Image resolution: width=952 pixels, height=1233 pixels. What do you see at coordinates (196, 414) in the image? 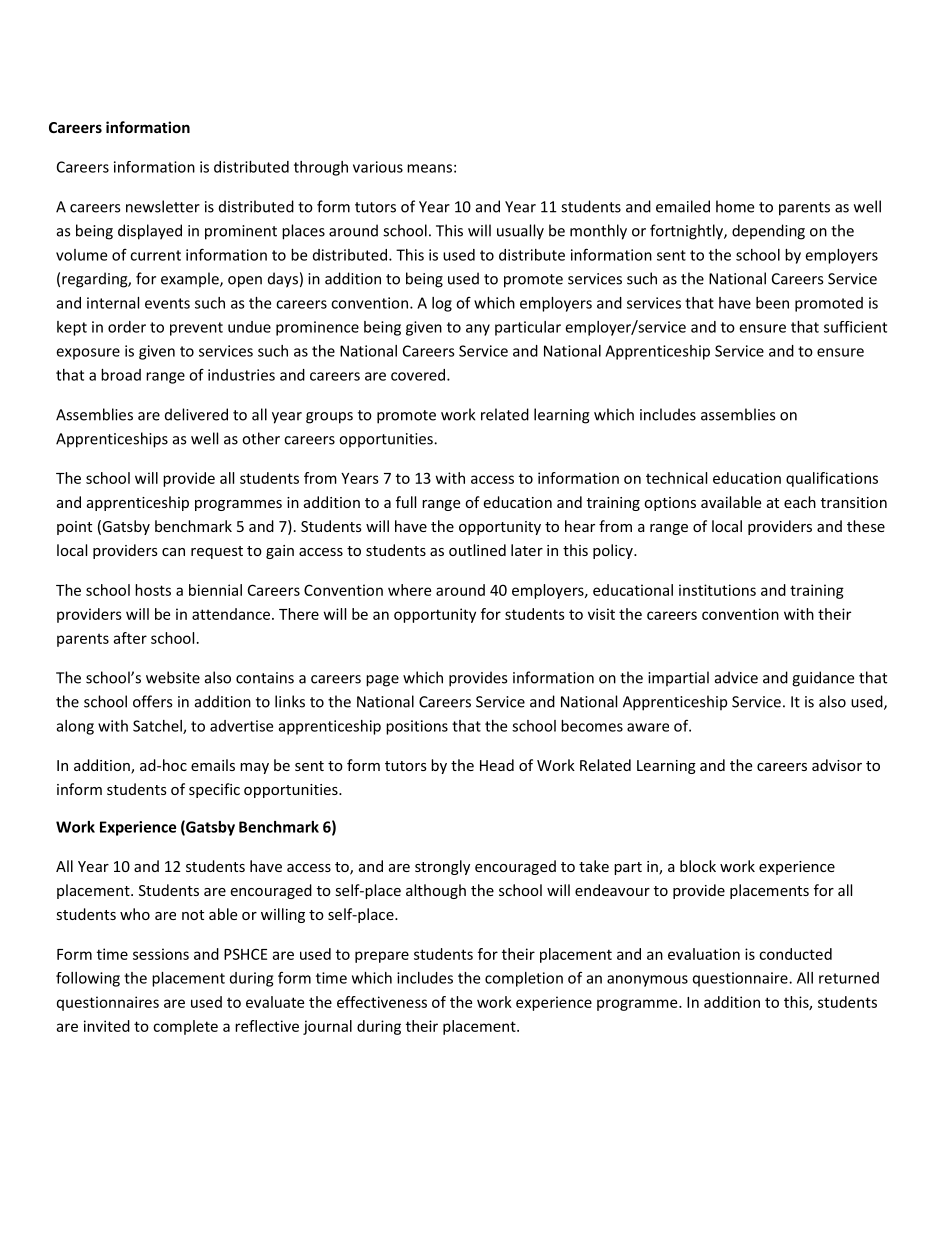
I see `delivered` at bounding box center [196, 414].
